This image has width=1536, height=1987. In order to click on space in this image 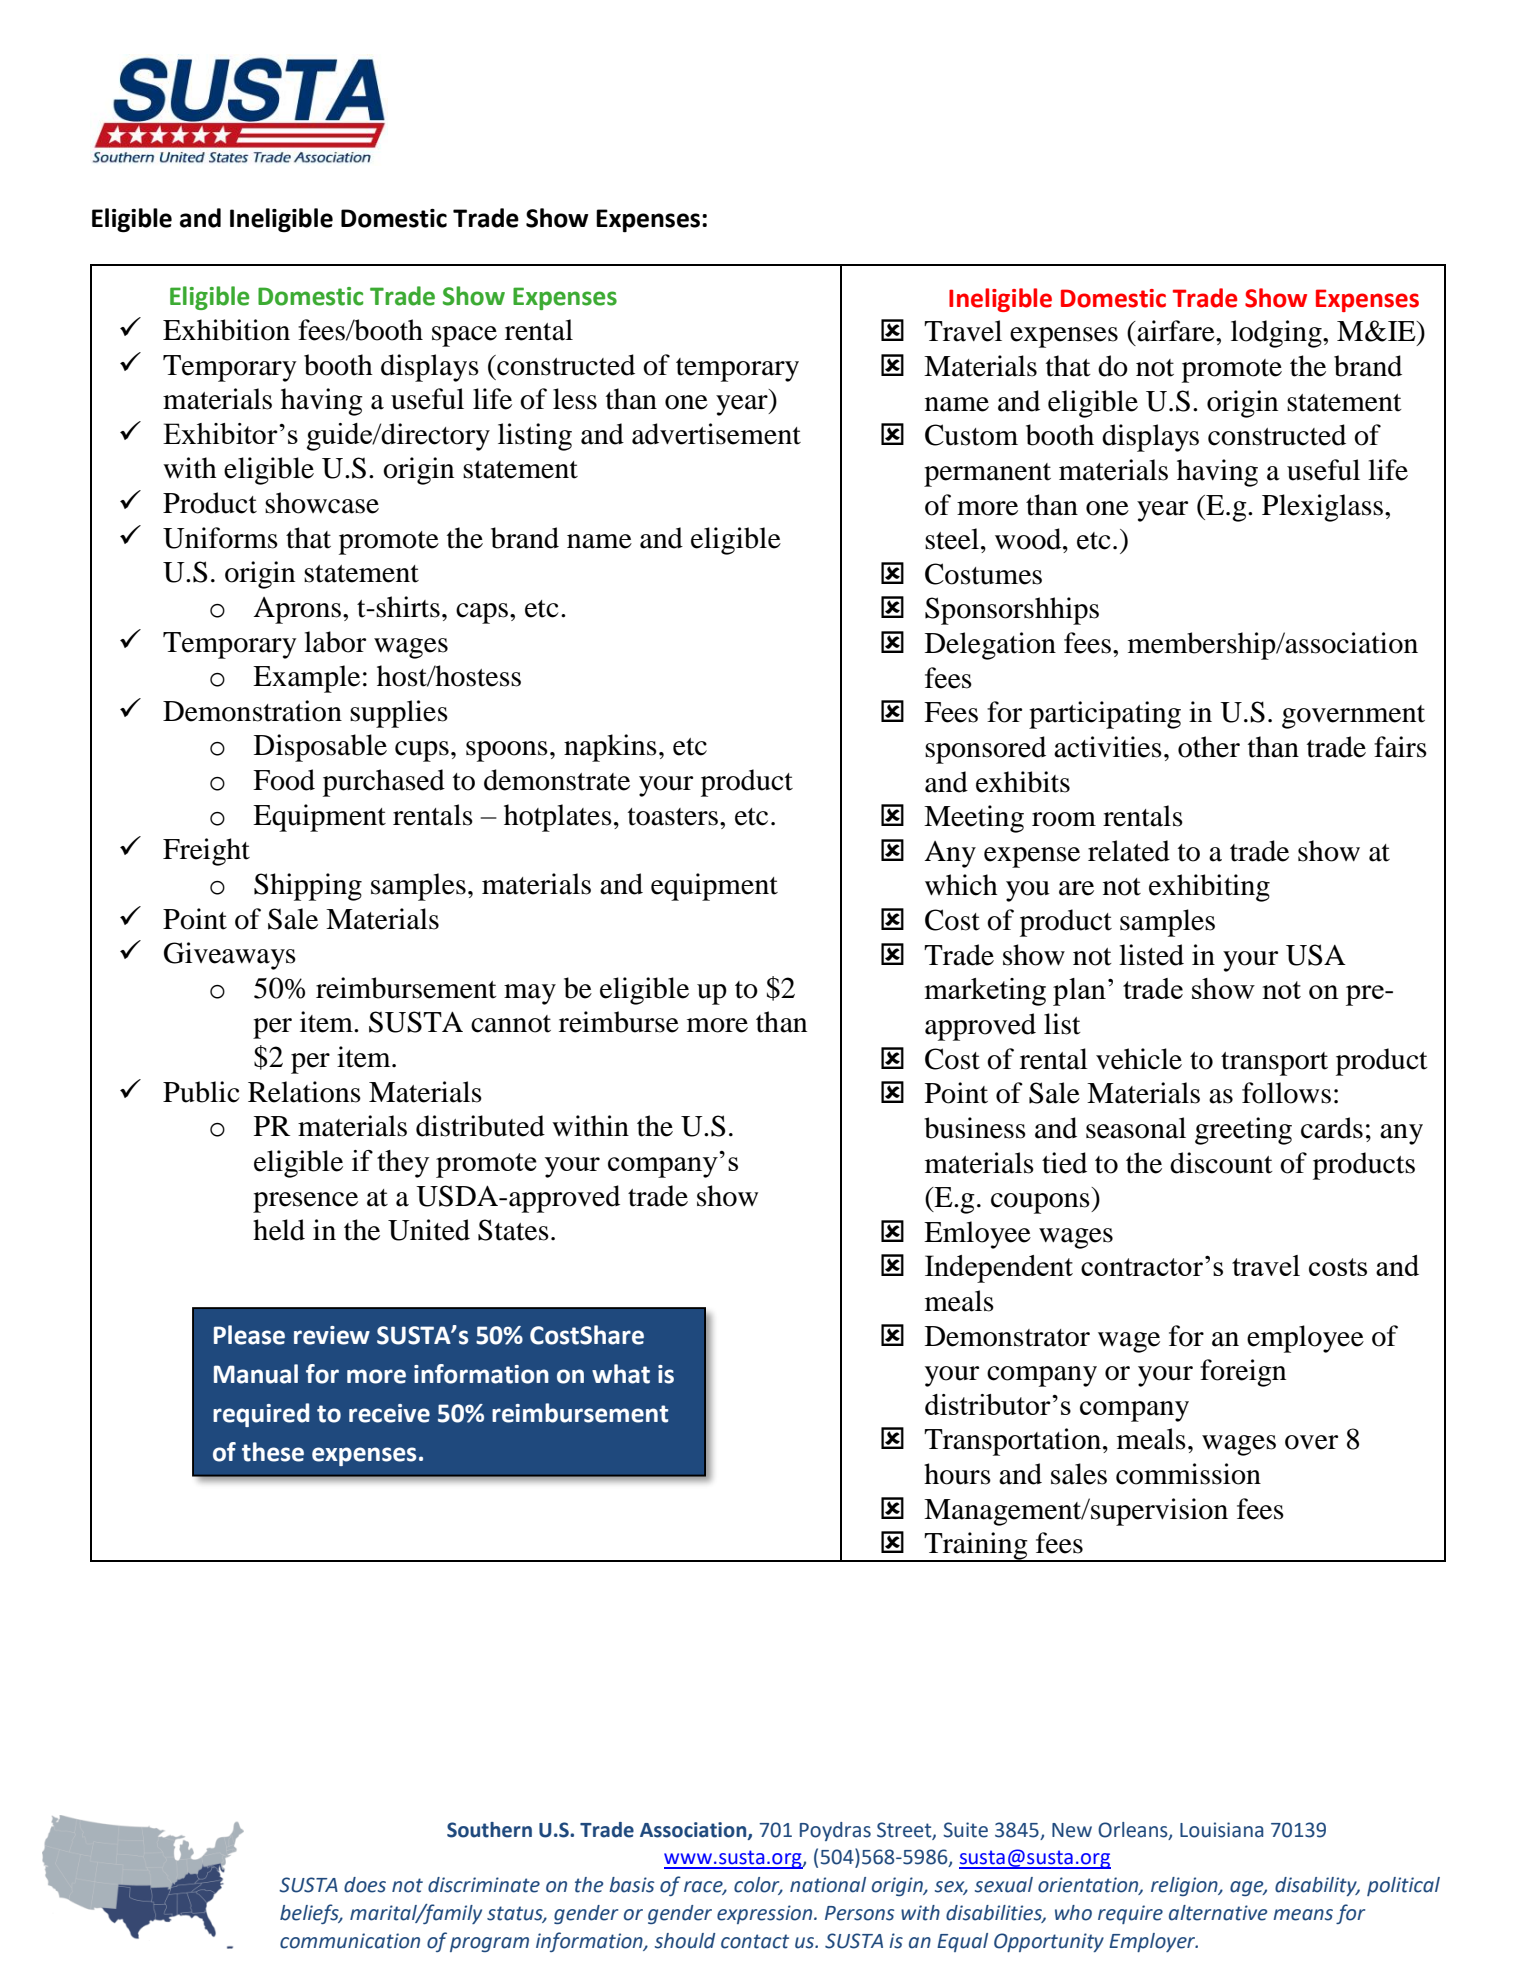, I will do `click(464, 336)`.
